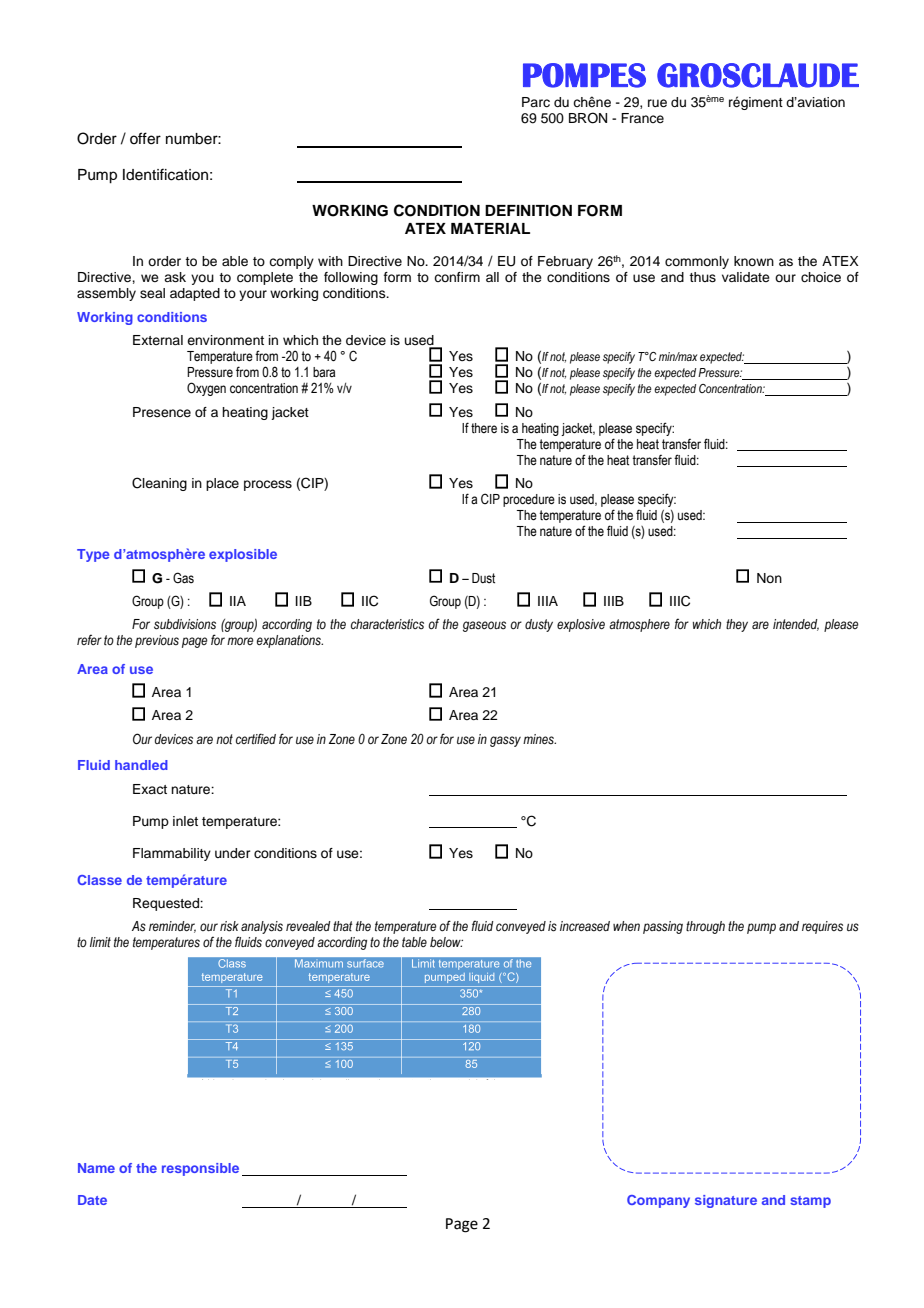 This screenshot has width=924, height=1308. What do you see at coordinates (200, 1169) in the screenshot?
I see `responsible` at bounding box center [200, 1169].
